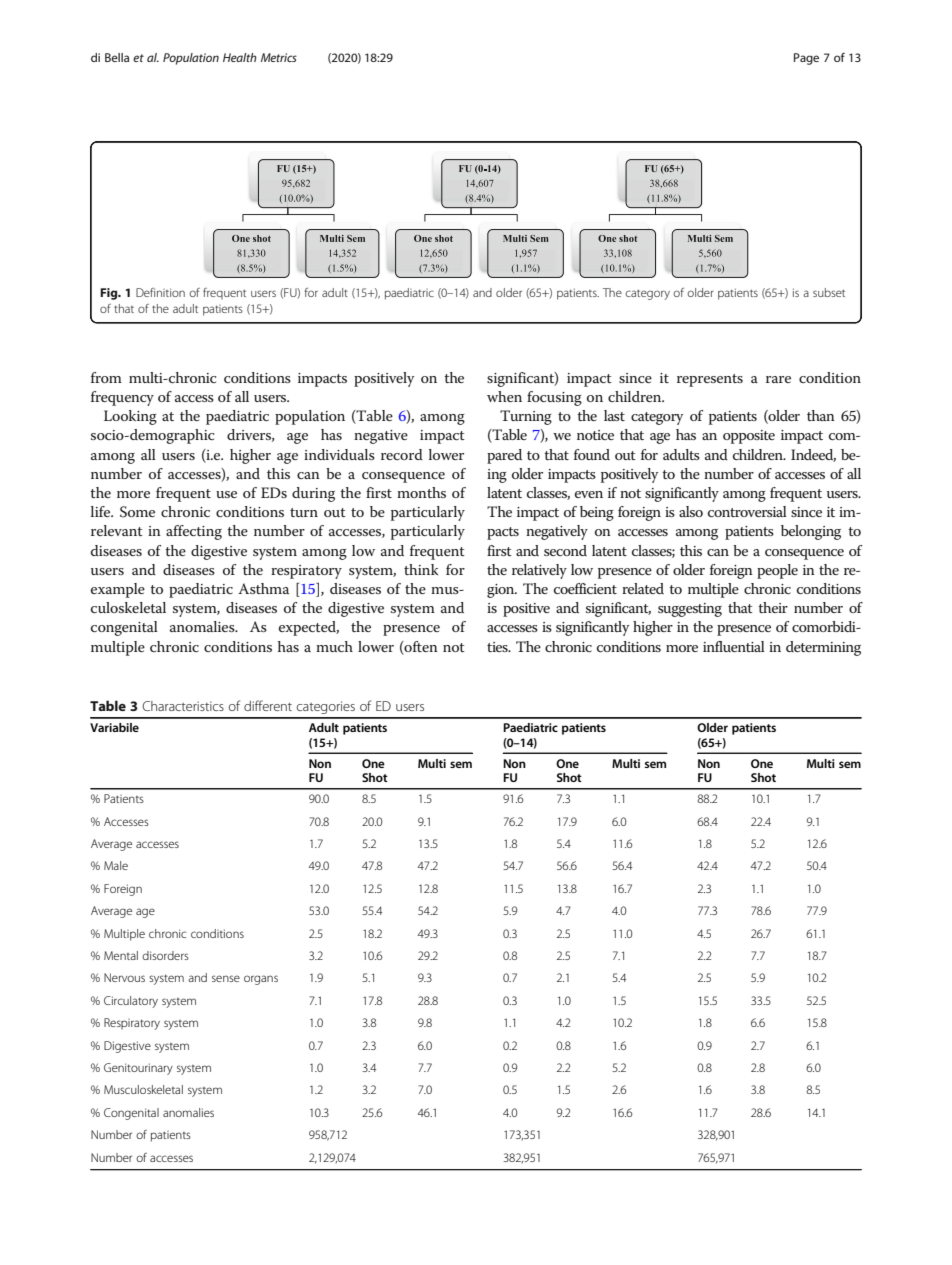 The height and width of the page is (1265, 952). I want to click on organs, so click(261, 980).
